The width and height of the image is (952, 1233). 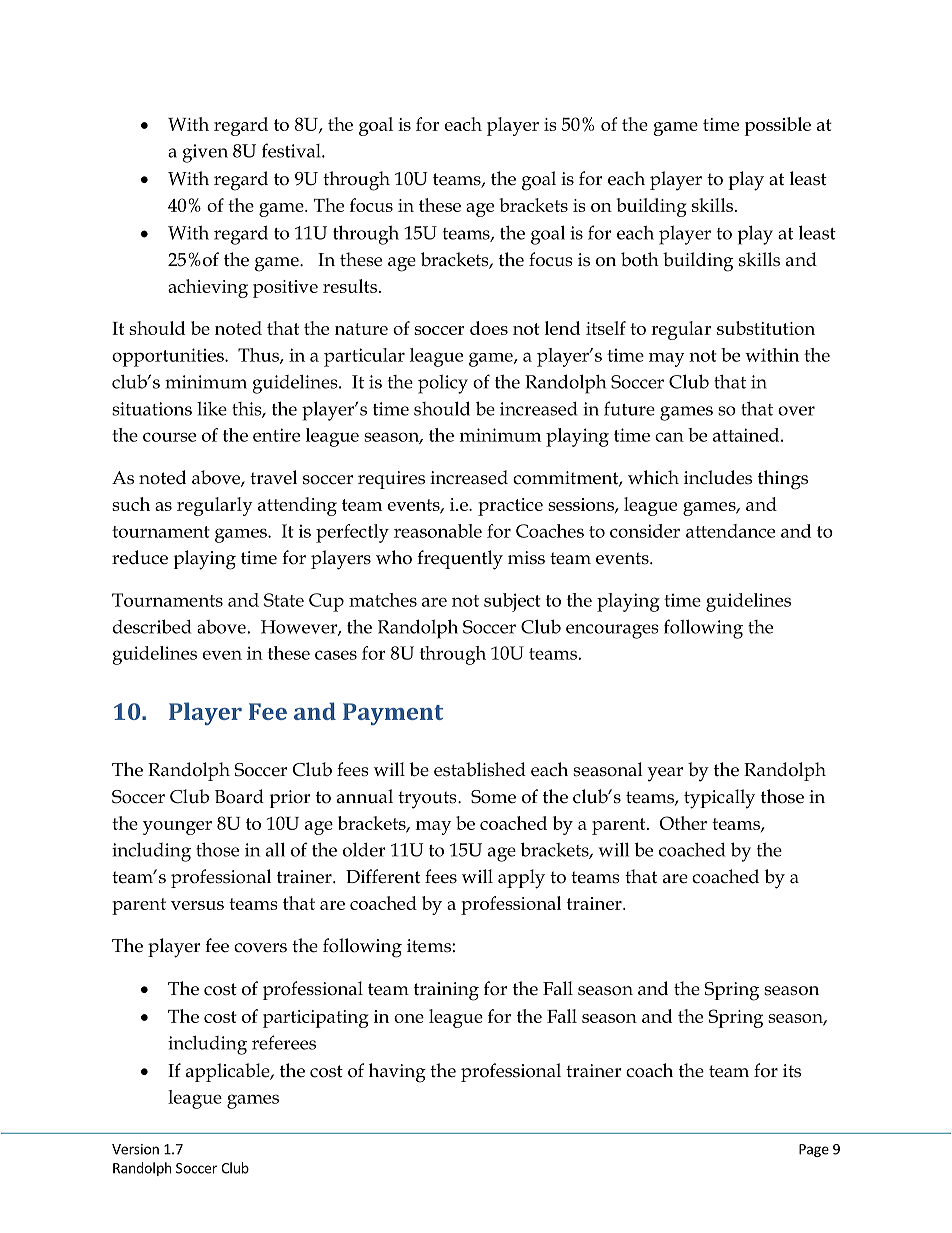 What do you see at coordinates (814, 1150) in the image?
I see `Page` at bounding box center [814, 1150].
